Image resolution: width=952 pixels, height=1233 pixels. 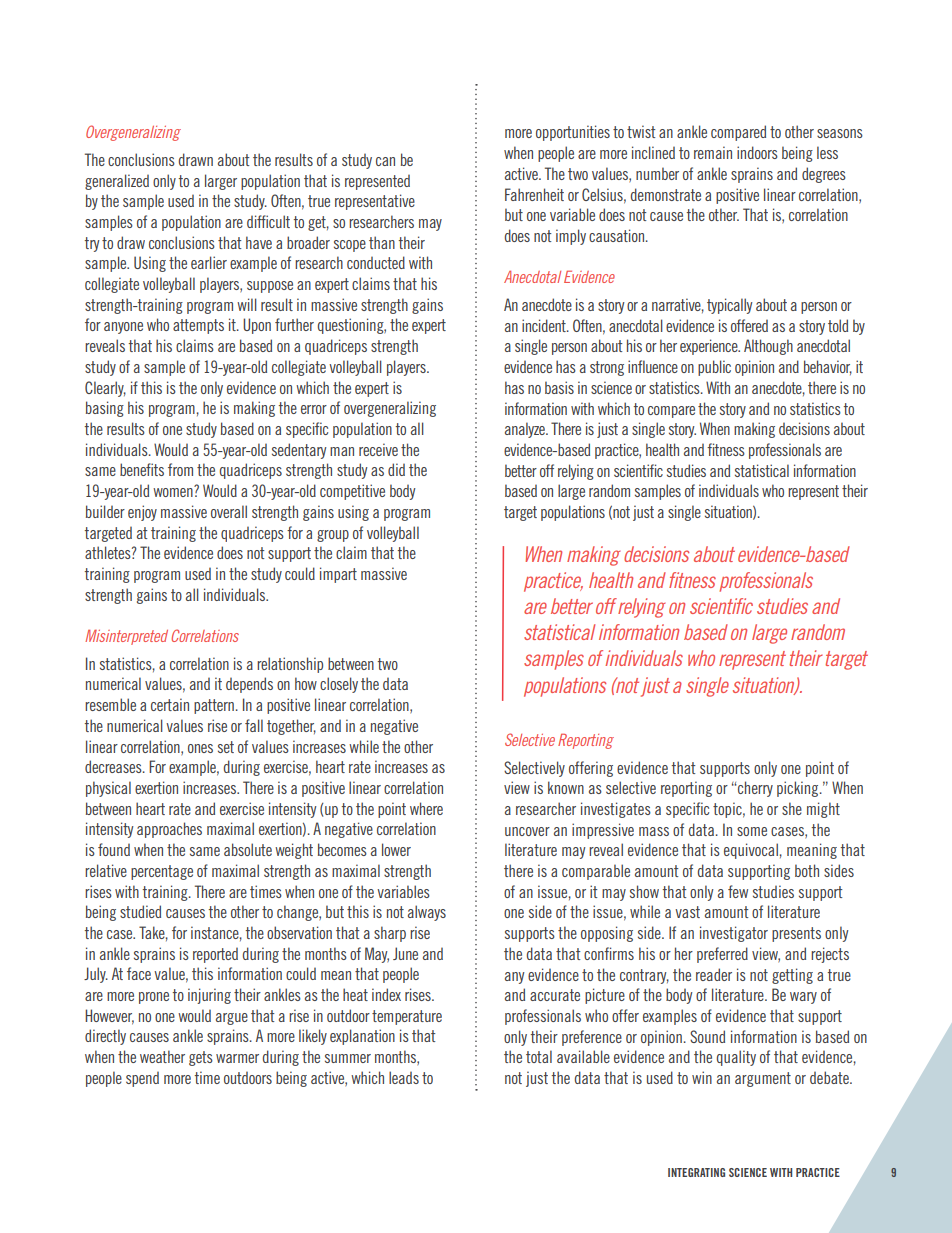 I want to click on closely, so click(x=339, y=685).
